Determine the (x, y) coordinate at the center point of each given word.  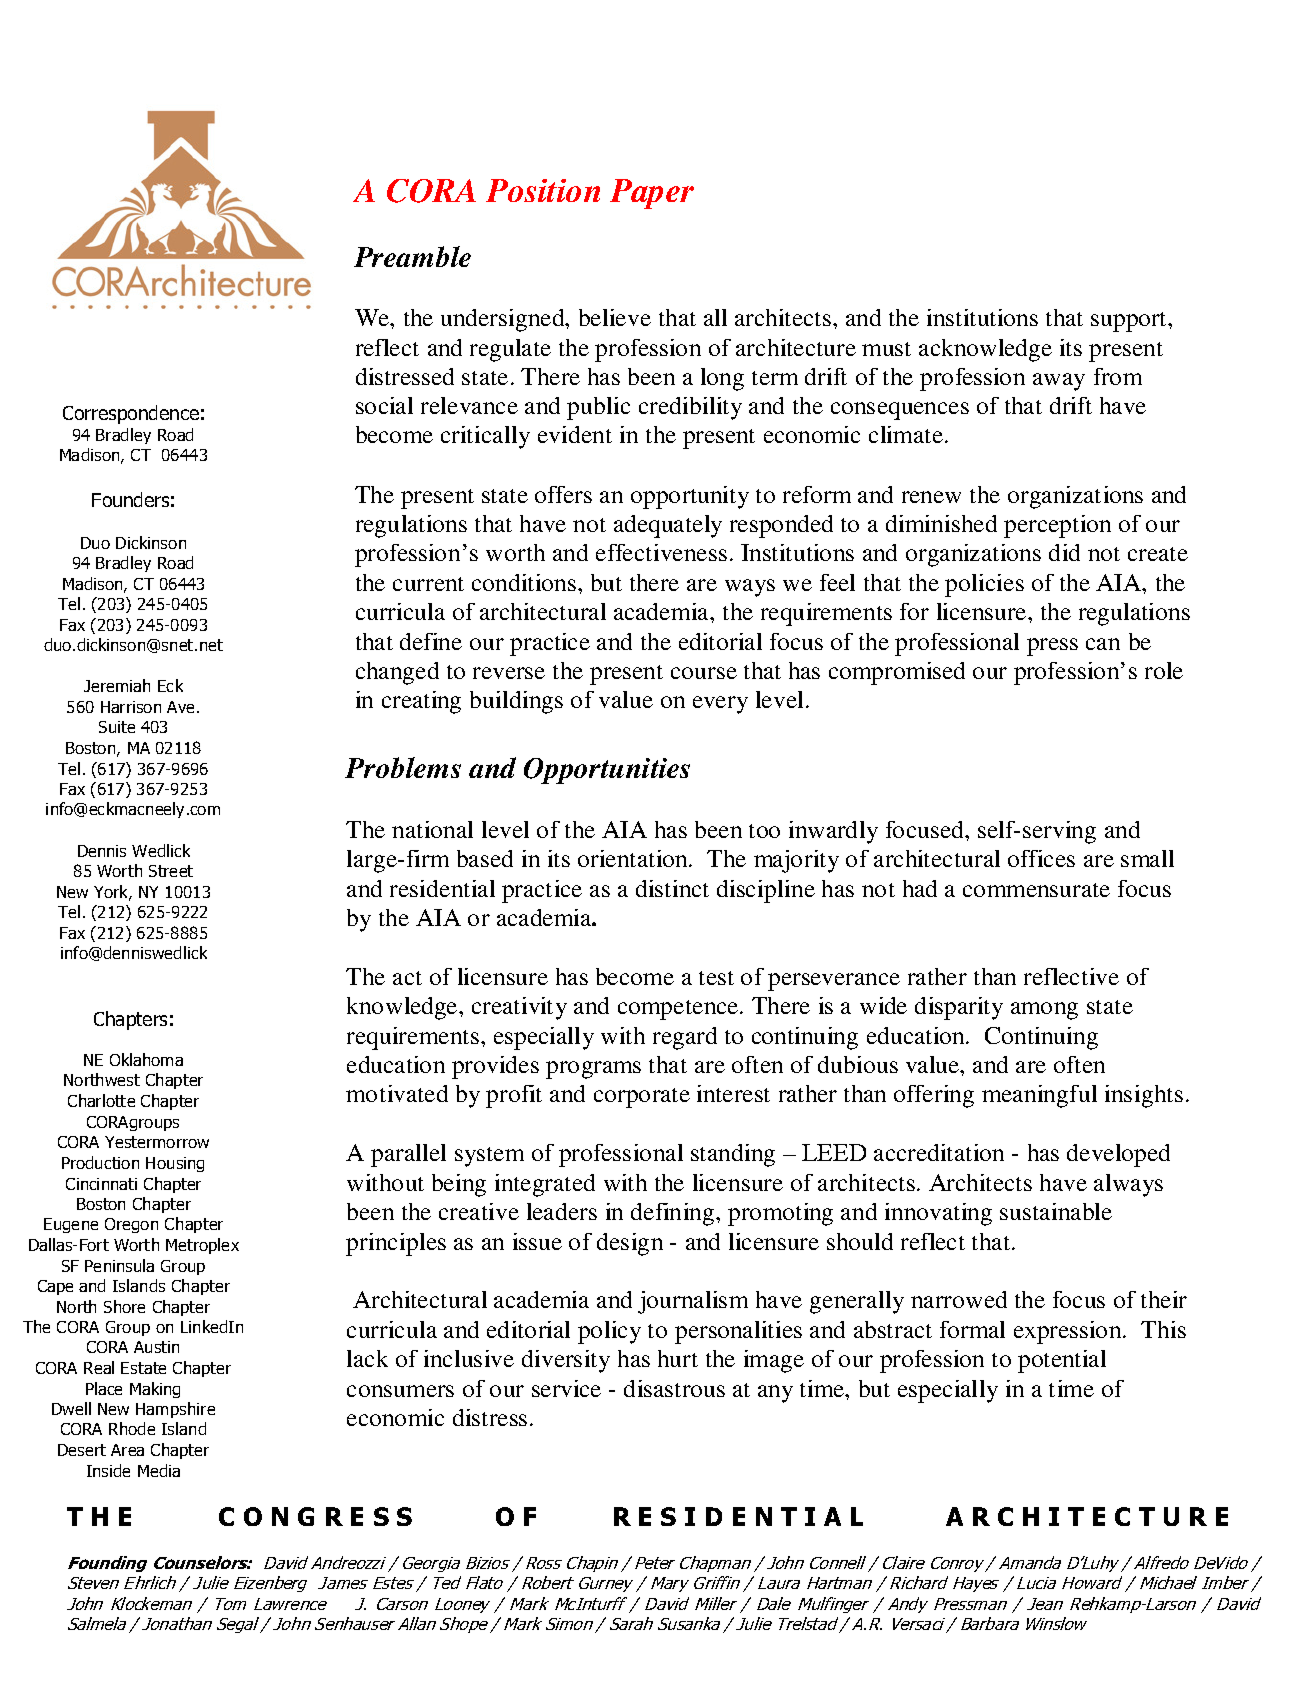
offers (563, 494)
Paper (652, 194)
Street (171, 871)
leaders (562, 1211)
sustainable (1056, 1211)
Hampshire (175, 1410)
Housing (175, 1164)
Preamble (412, 256)
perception (1057, 526)
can (1103, 644)
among (1044, 1011)
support (1130, 322)
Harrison (131, 707)
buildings (516, 702)
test (716, 978)
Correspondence (131, 414)
